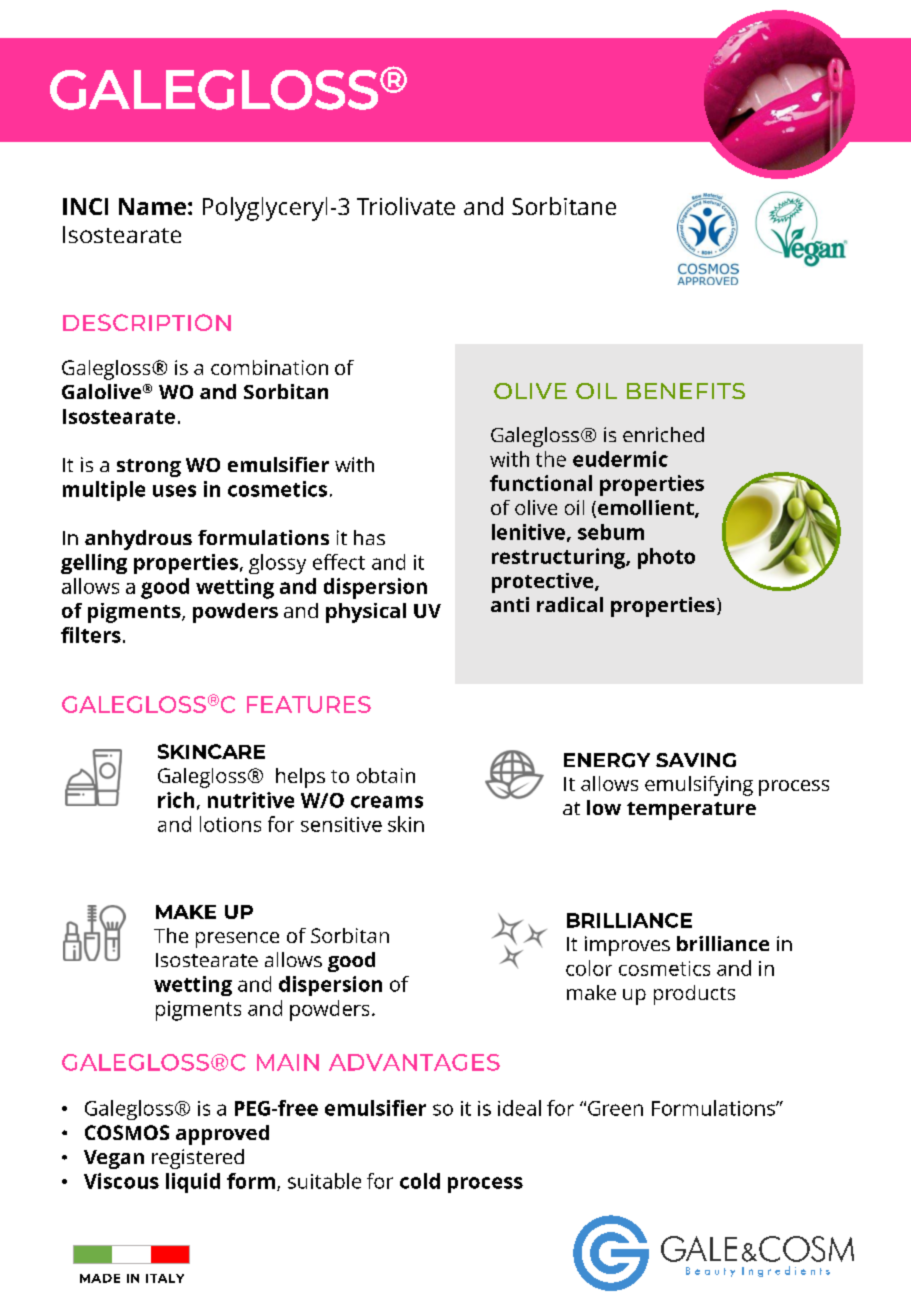  Describe the element at coordinates (237, 940) in the screenshot. I see `presence` at that location.
